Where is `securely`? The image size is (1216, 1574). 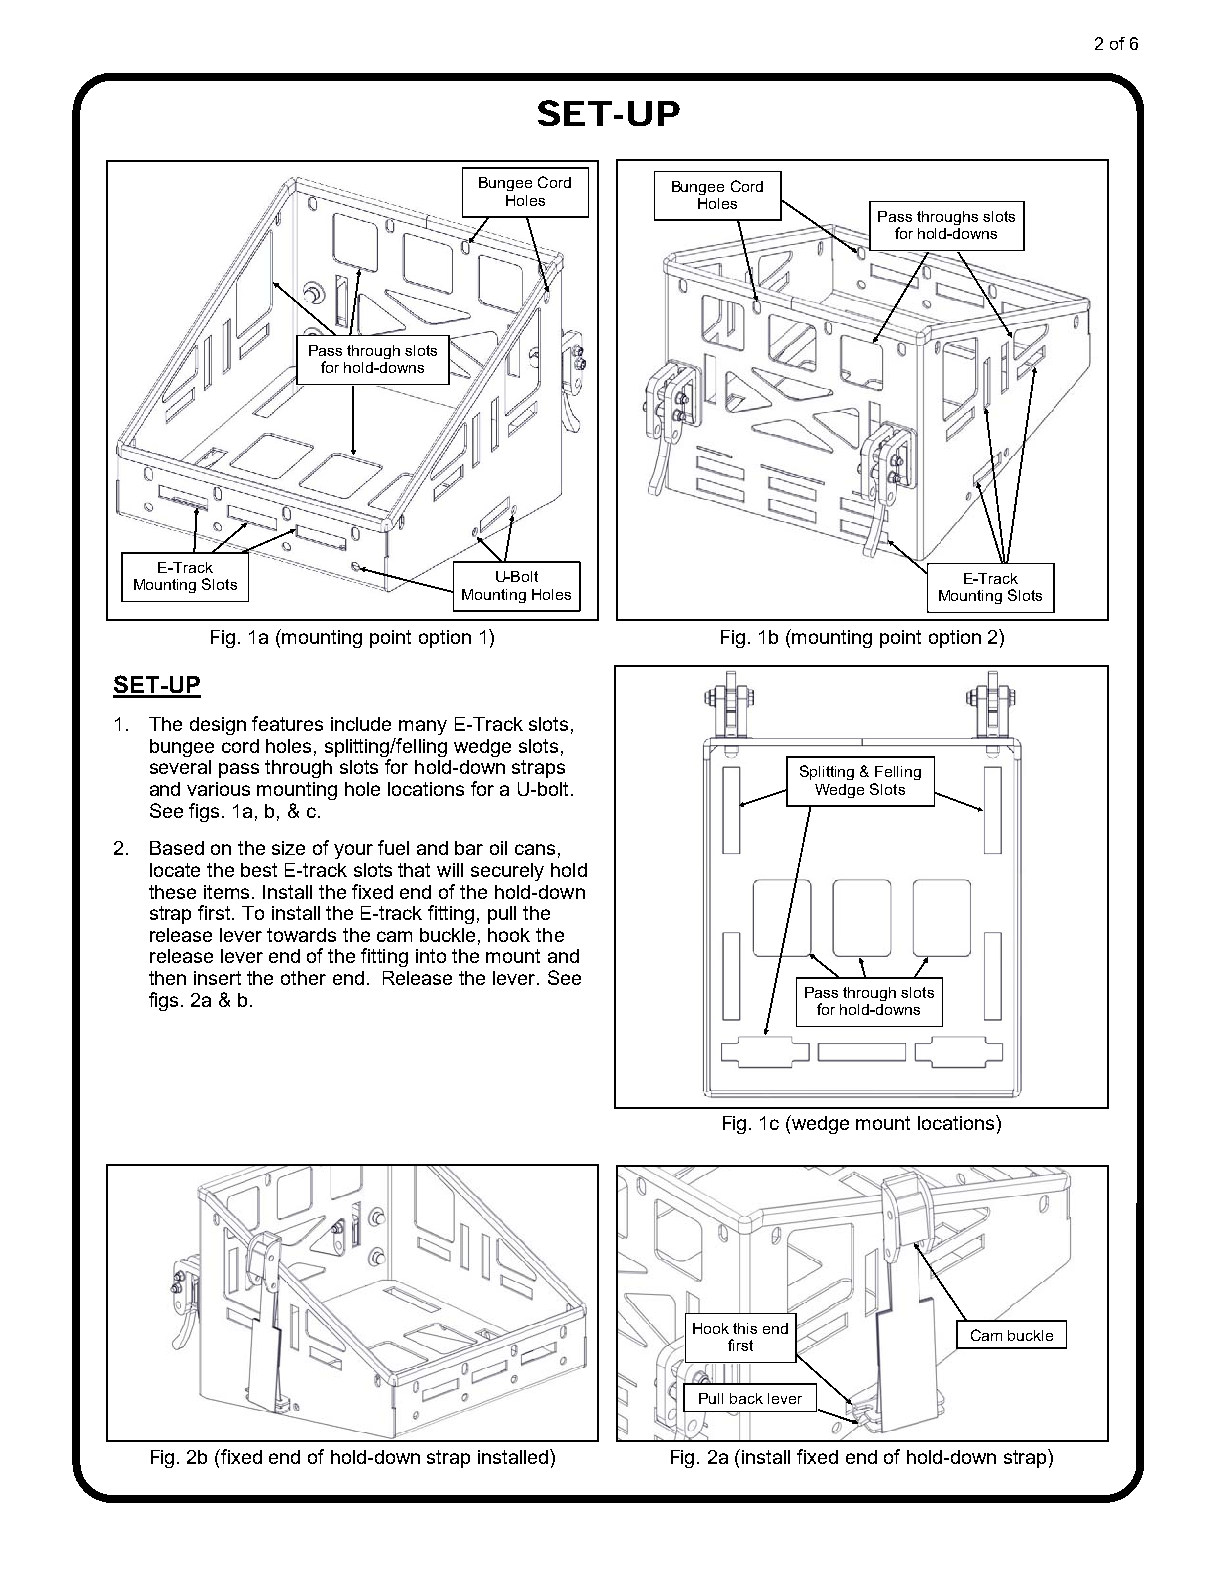
securely is located at coordinates (507, 872).
